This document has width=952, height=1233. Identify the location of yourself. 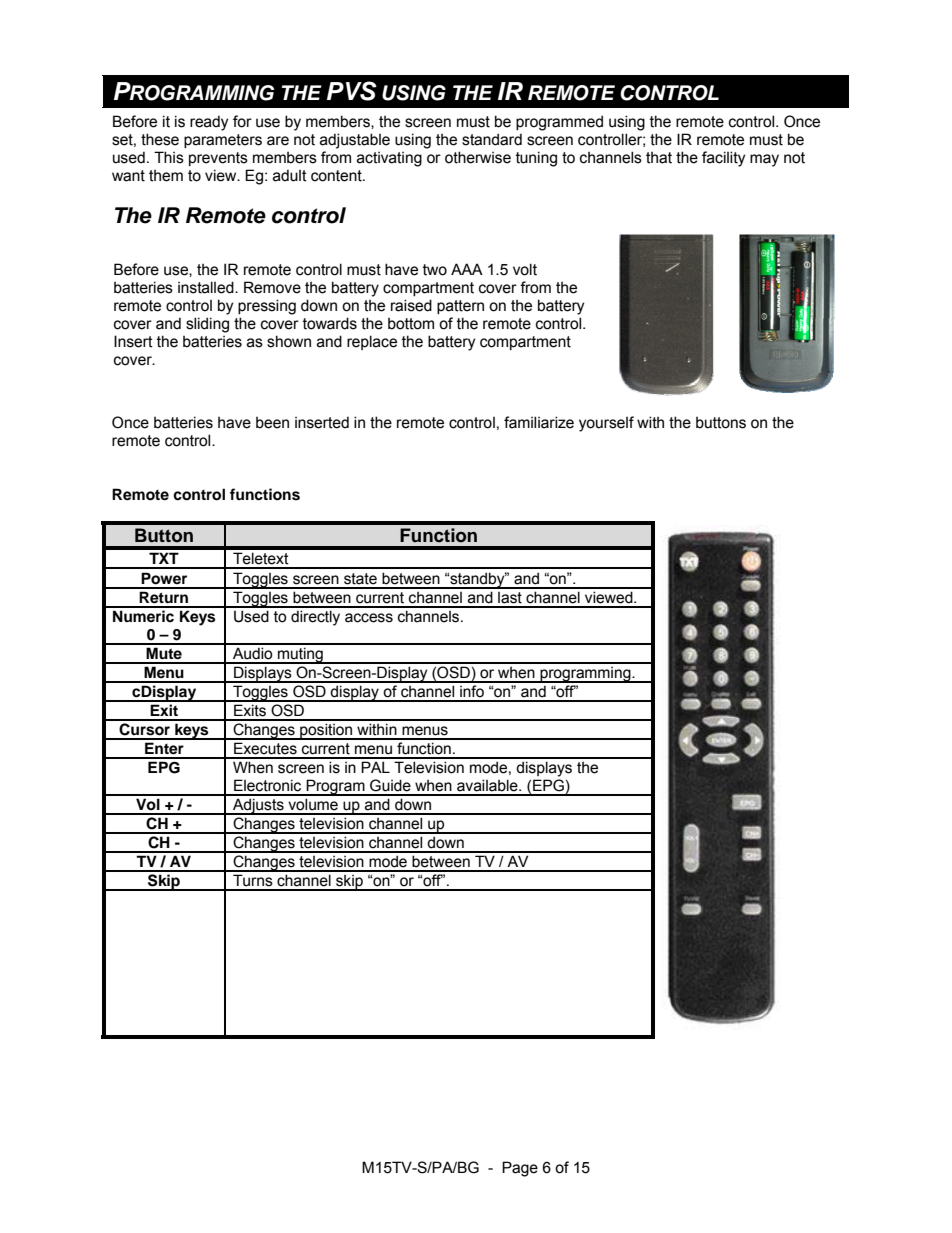
(606, 424).
